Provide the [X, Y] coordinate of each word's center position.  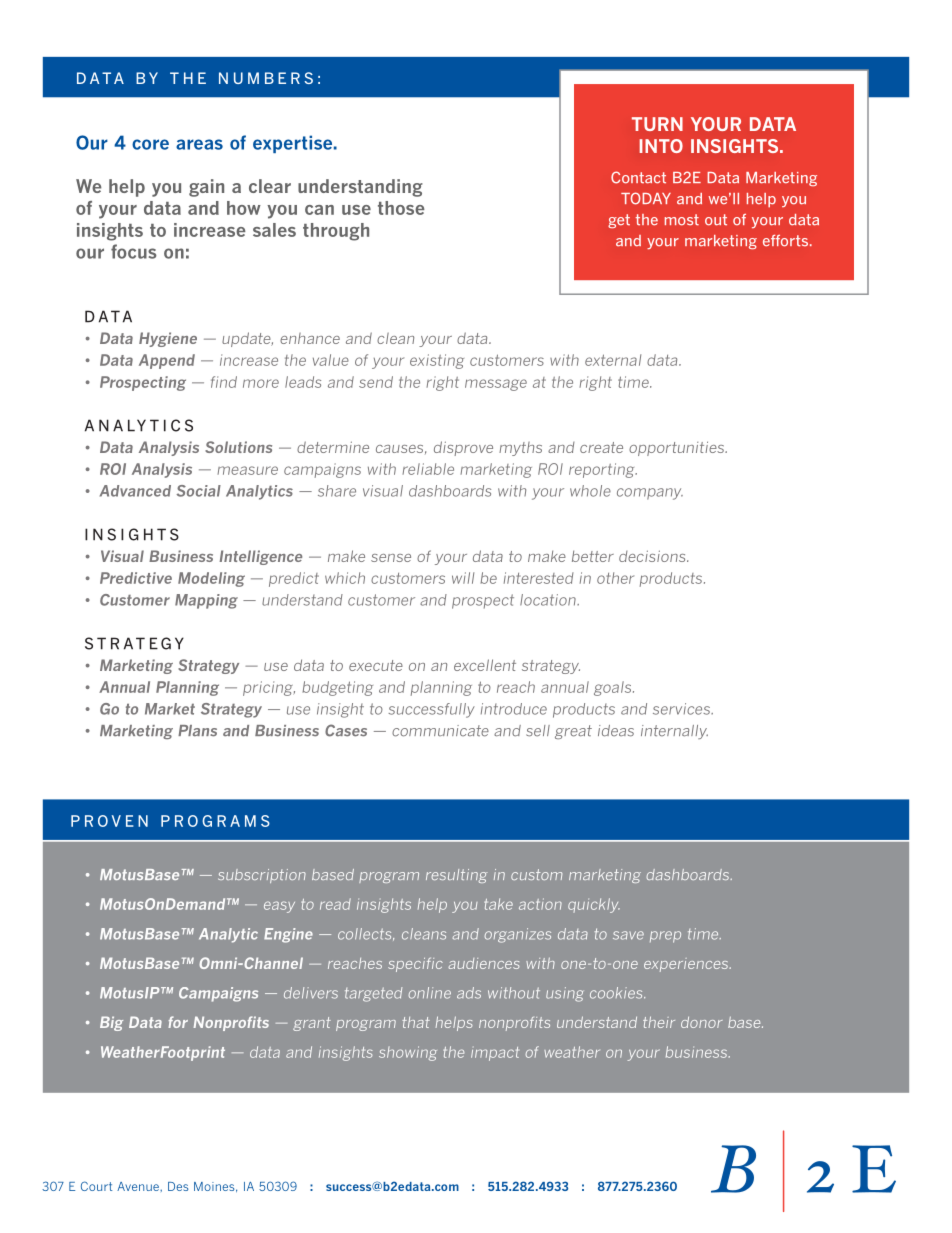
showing [408, 1053]
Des [178, 1186]
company [650, 494]
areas [199, 144]
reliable [428, 469]
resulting [457, 876]
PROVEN [109, 821]
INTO [661, 146]
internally [674, 732]
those [401, 208]
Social [198, 491]
